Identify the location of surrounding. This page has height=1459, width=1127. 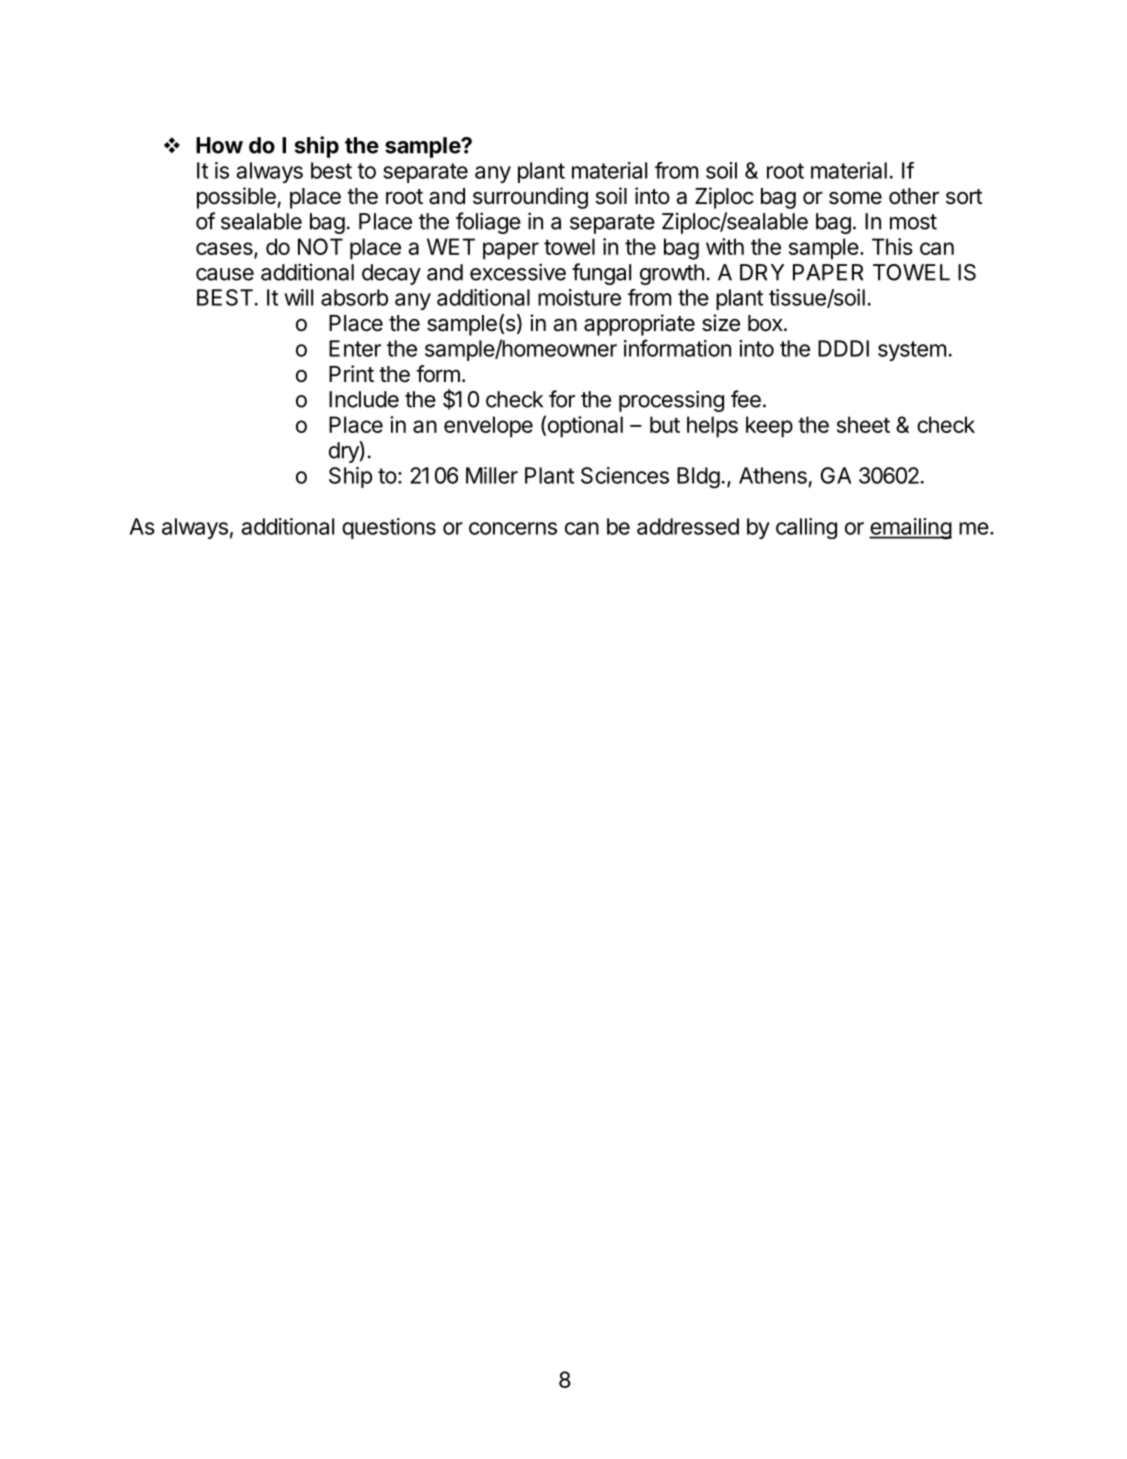
(530, 198).
